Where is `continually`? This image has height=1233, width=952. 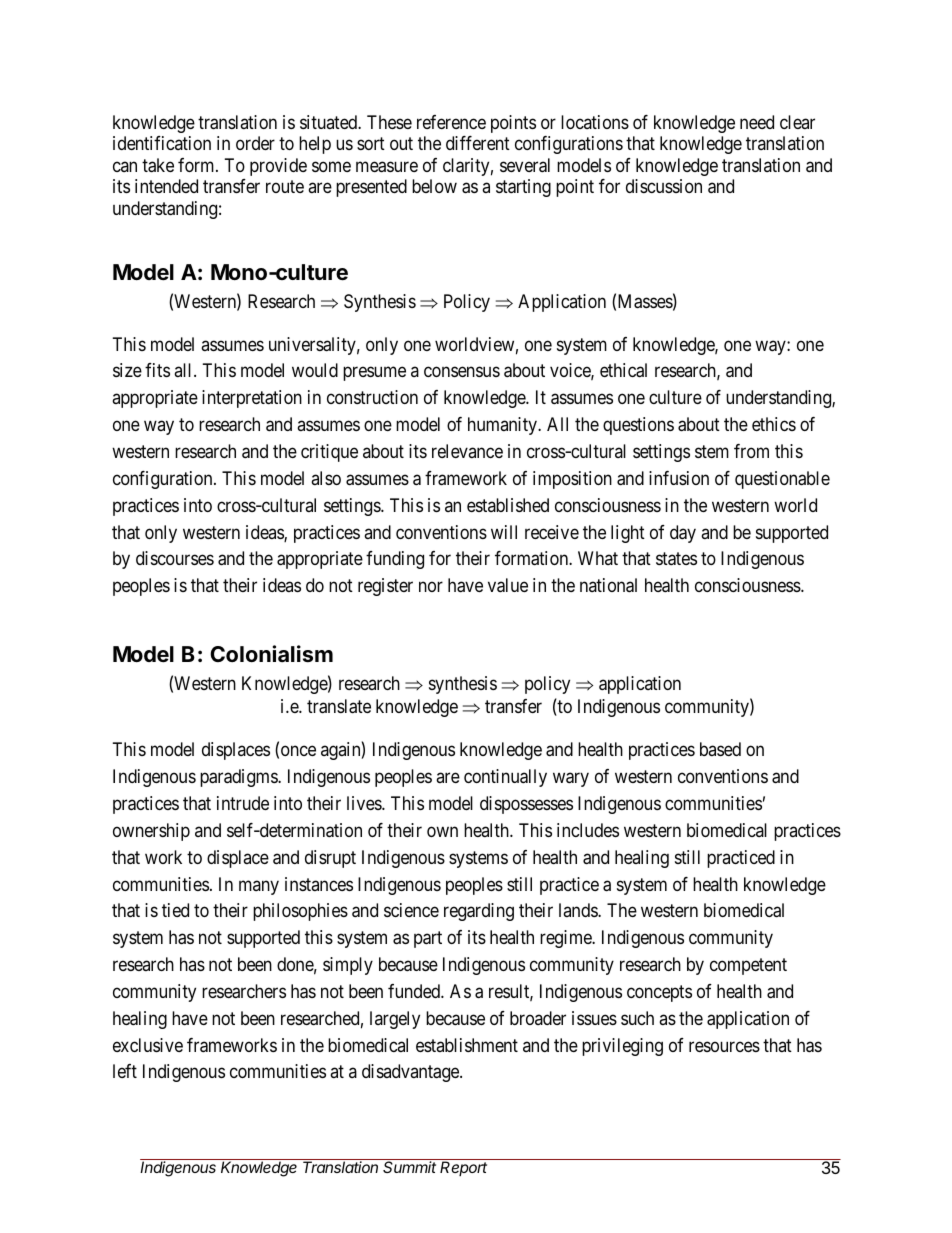
continually is located at coordinates (505, 778).
